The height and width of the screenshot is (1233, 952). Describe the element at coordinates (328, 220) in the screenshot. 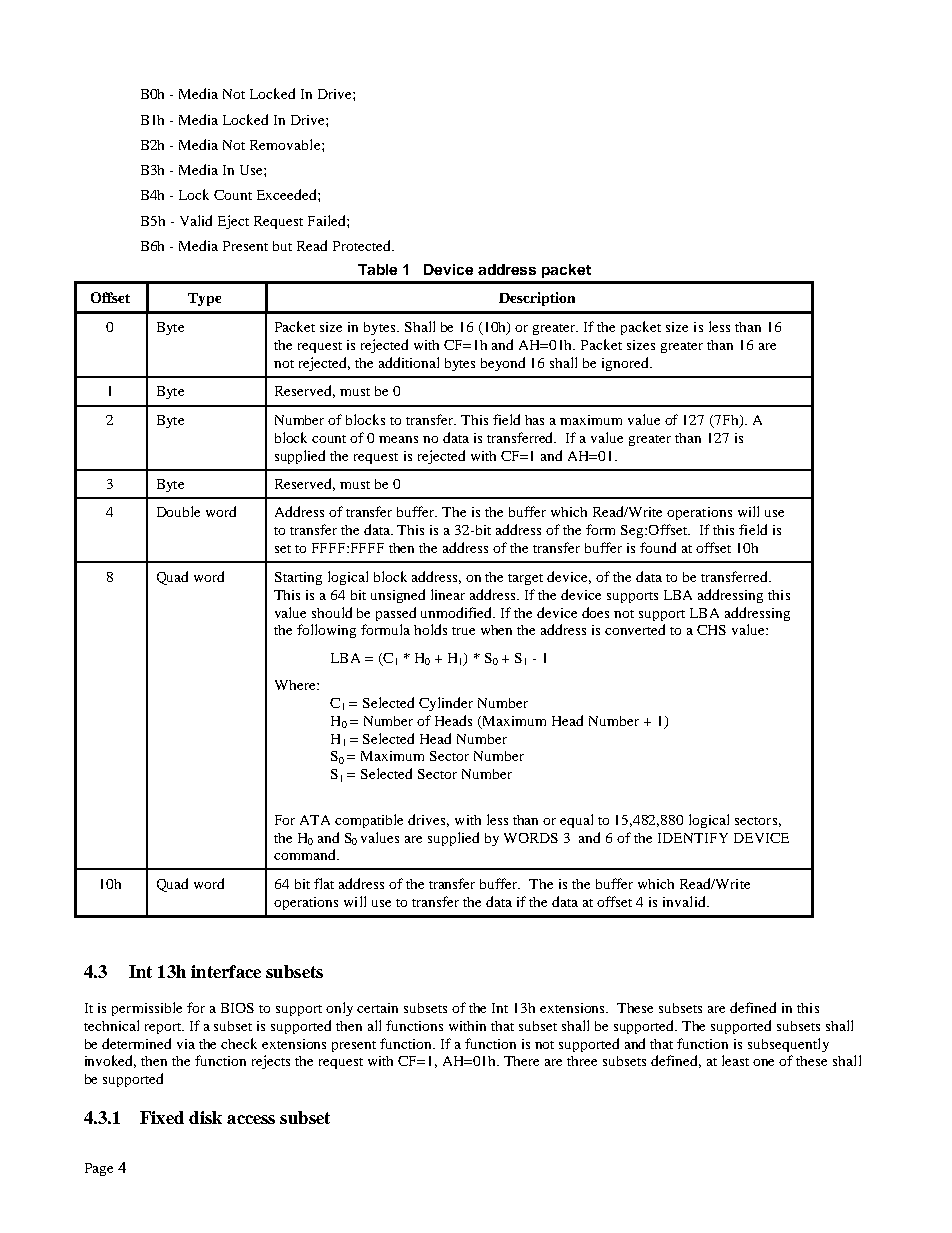

I see `Failed` at that location.
